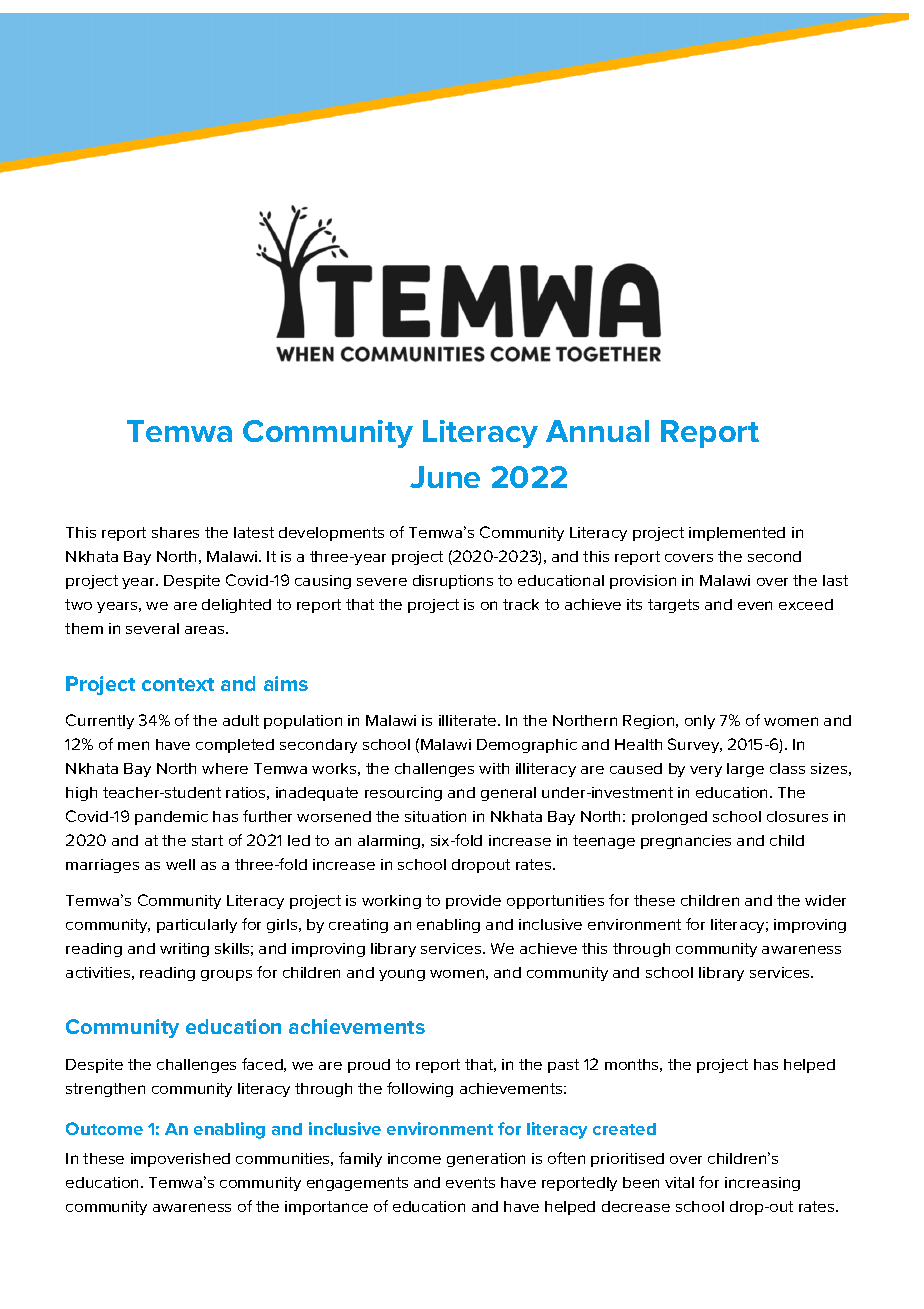  I want to click on generation, so click(486, 1160).
